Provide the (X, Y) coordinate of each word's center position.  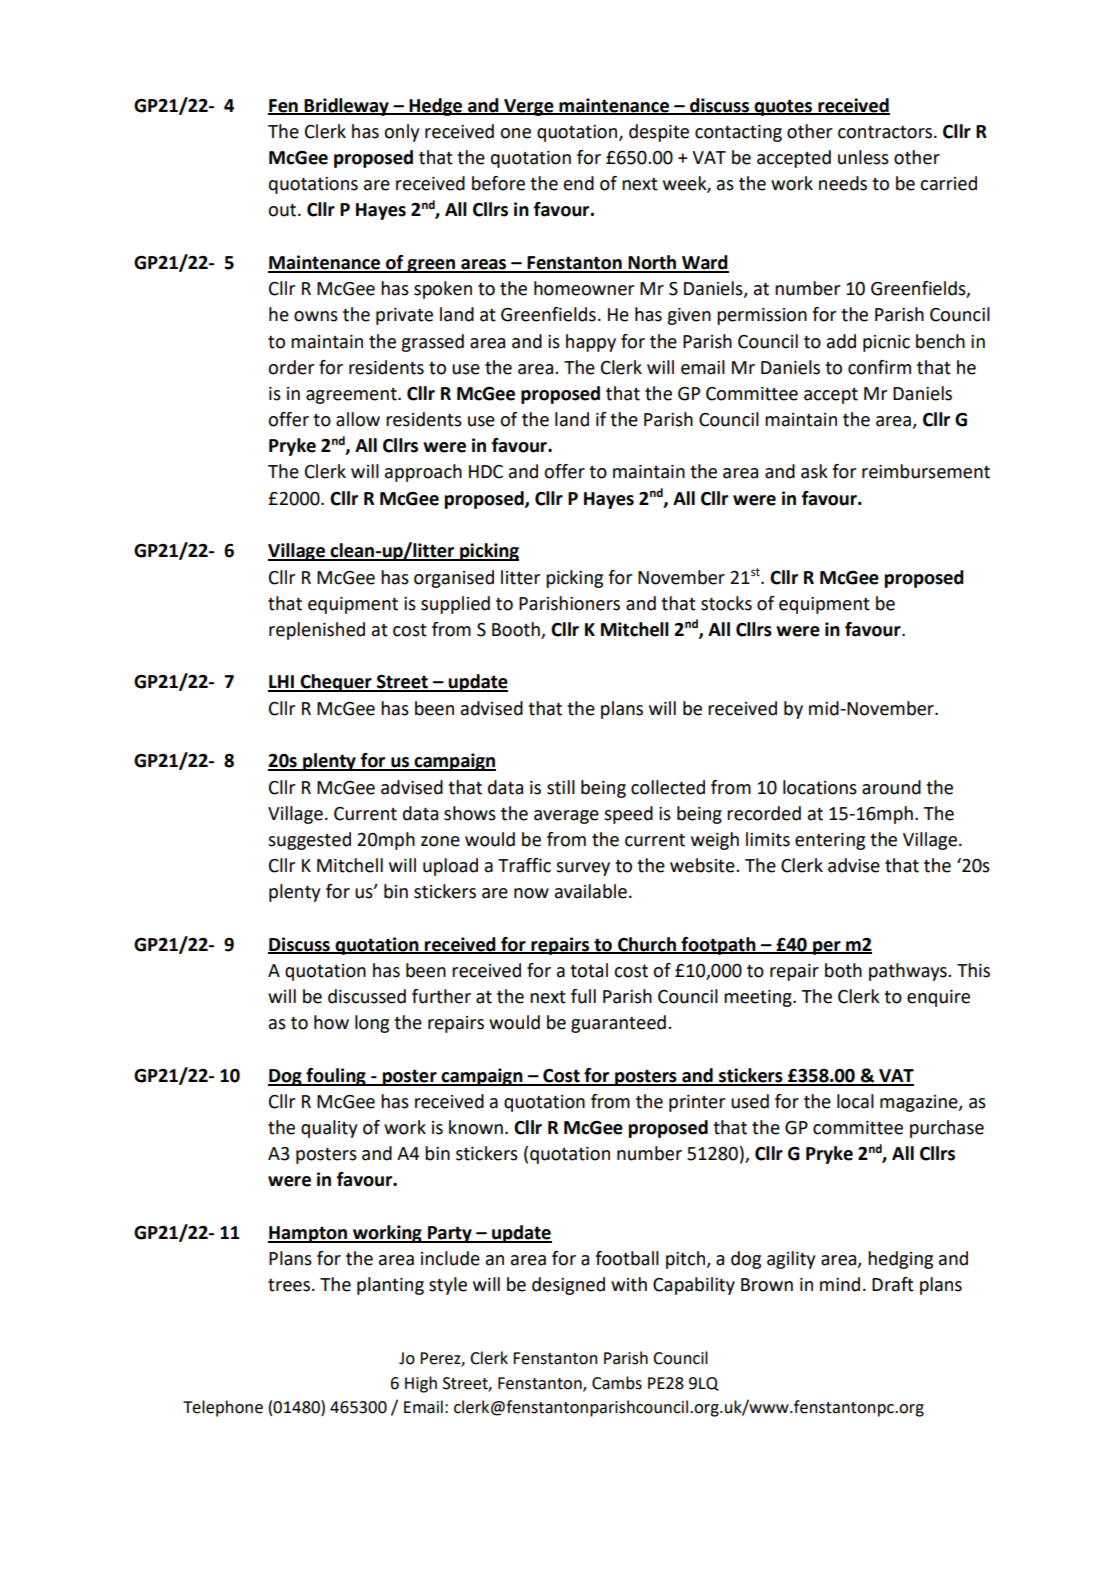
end (579, 183)
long (372, 1024)
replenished (317, 631)
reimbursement (926, 471)
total (589, 970)
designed (568, 1286)
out (283, 210)
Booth (517, 630)
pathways (909, 972)
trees (290, 1285)
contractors (886, 132)
